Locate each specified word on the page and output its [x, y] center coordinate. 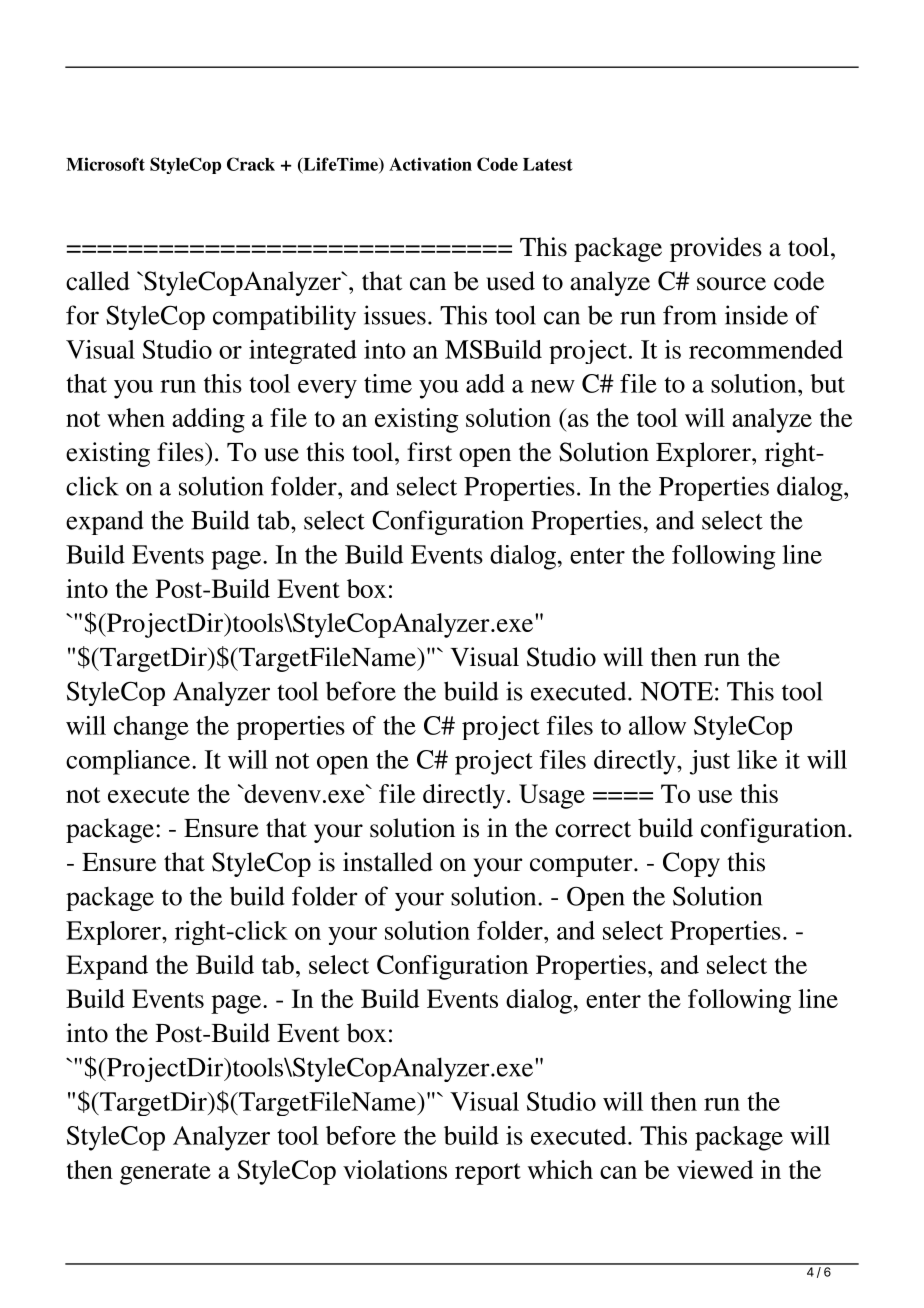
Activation [430, 164]
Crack [251, 164]
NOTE [677, 691]
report [488, 1174]
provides [716, 249]
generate [165, 1174]
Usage [552, 796]
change [151, 728]
